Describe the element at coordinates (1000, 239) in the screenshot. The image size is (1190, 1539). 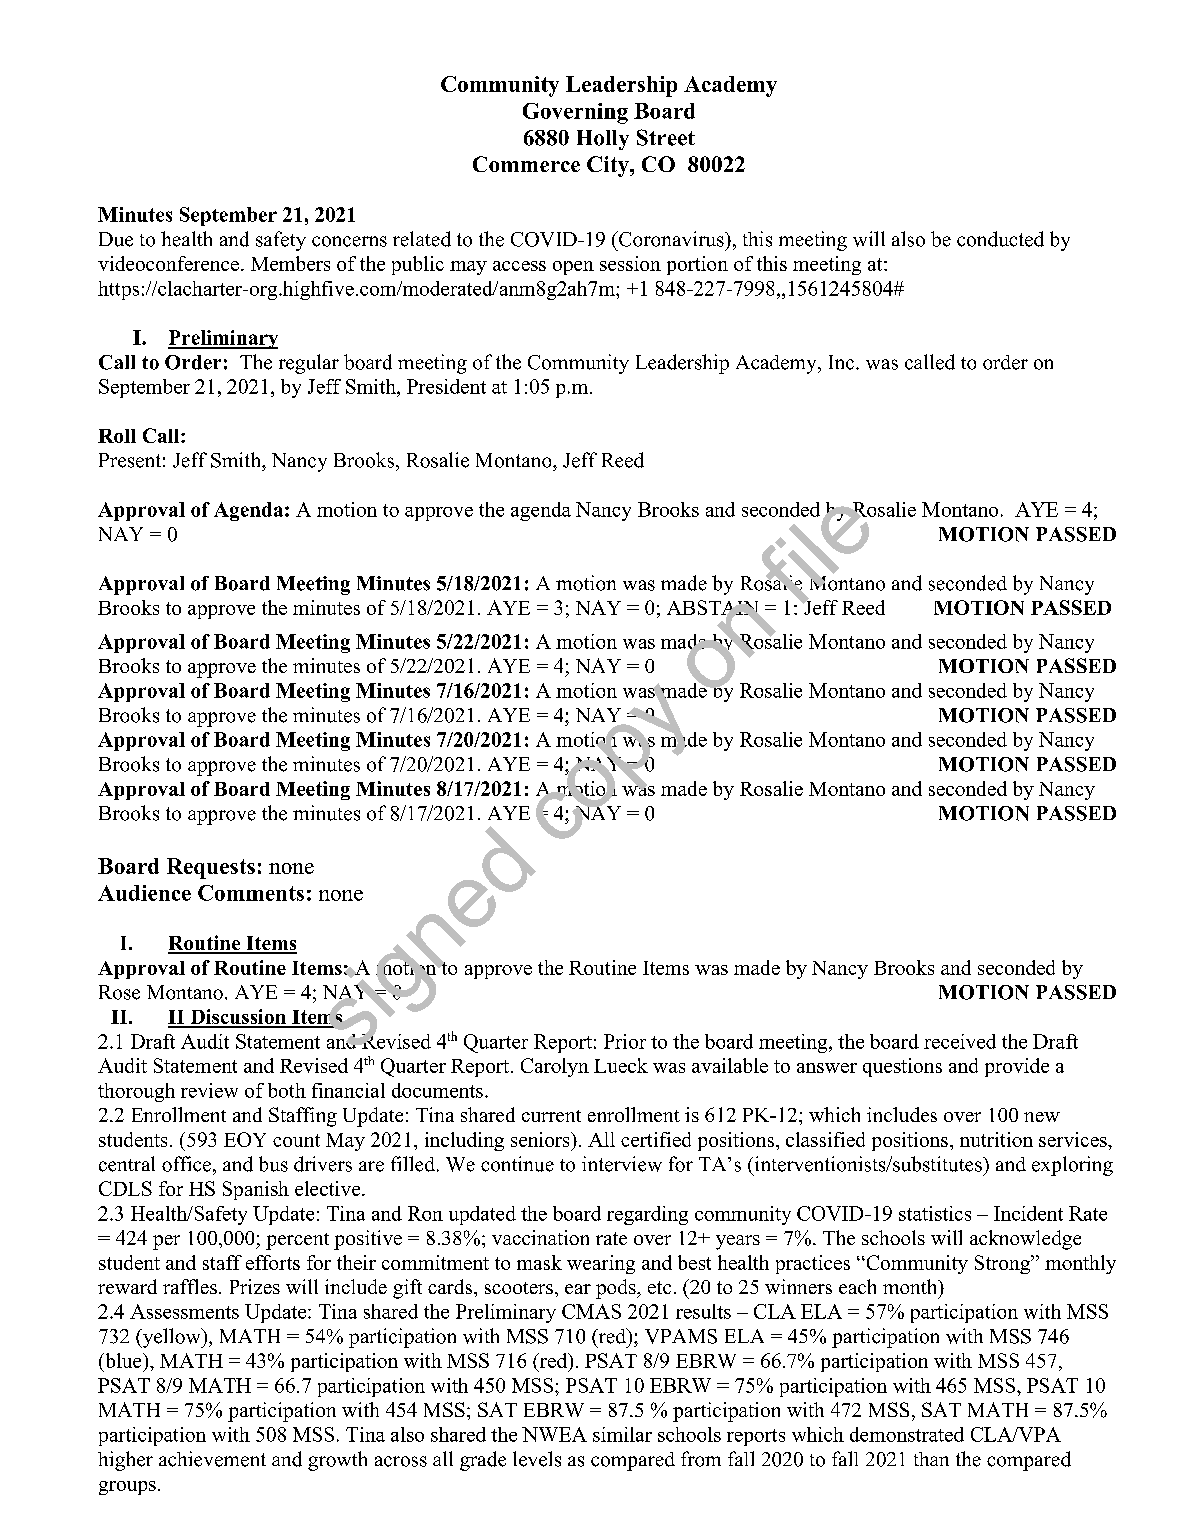
I see `conducted` at that location.
